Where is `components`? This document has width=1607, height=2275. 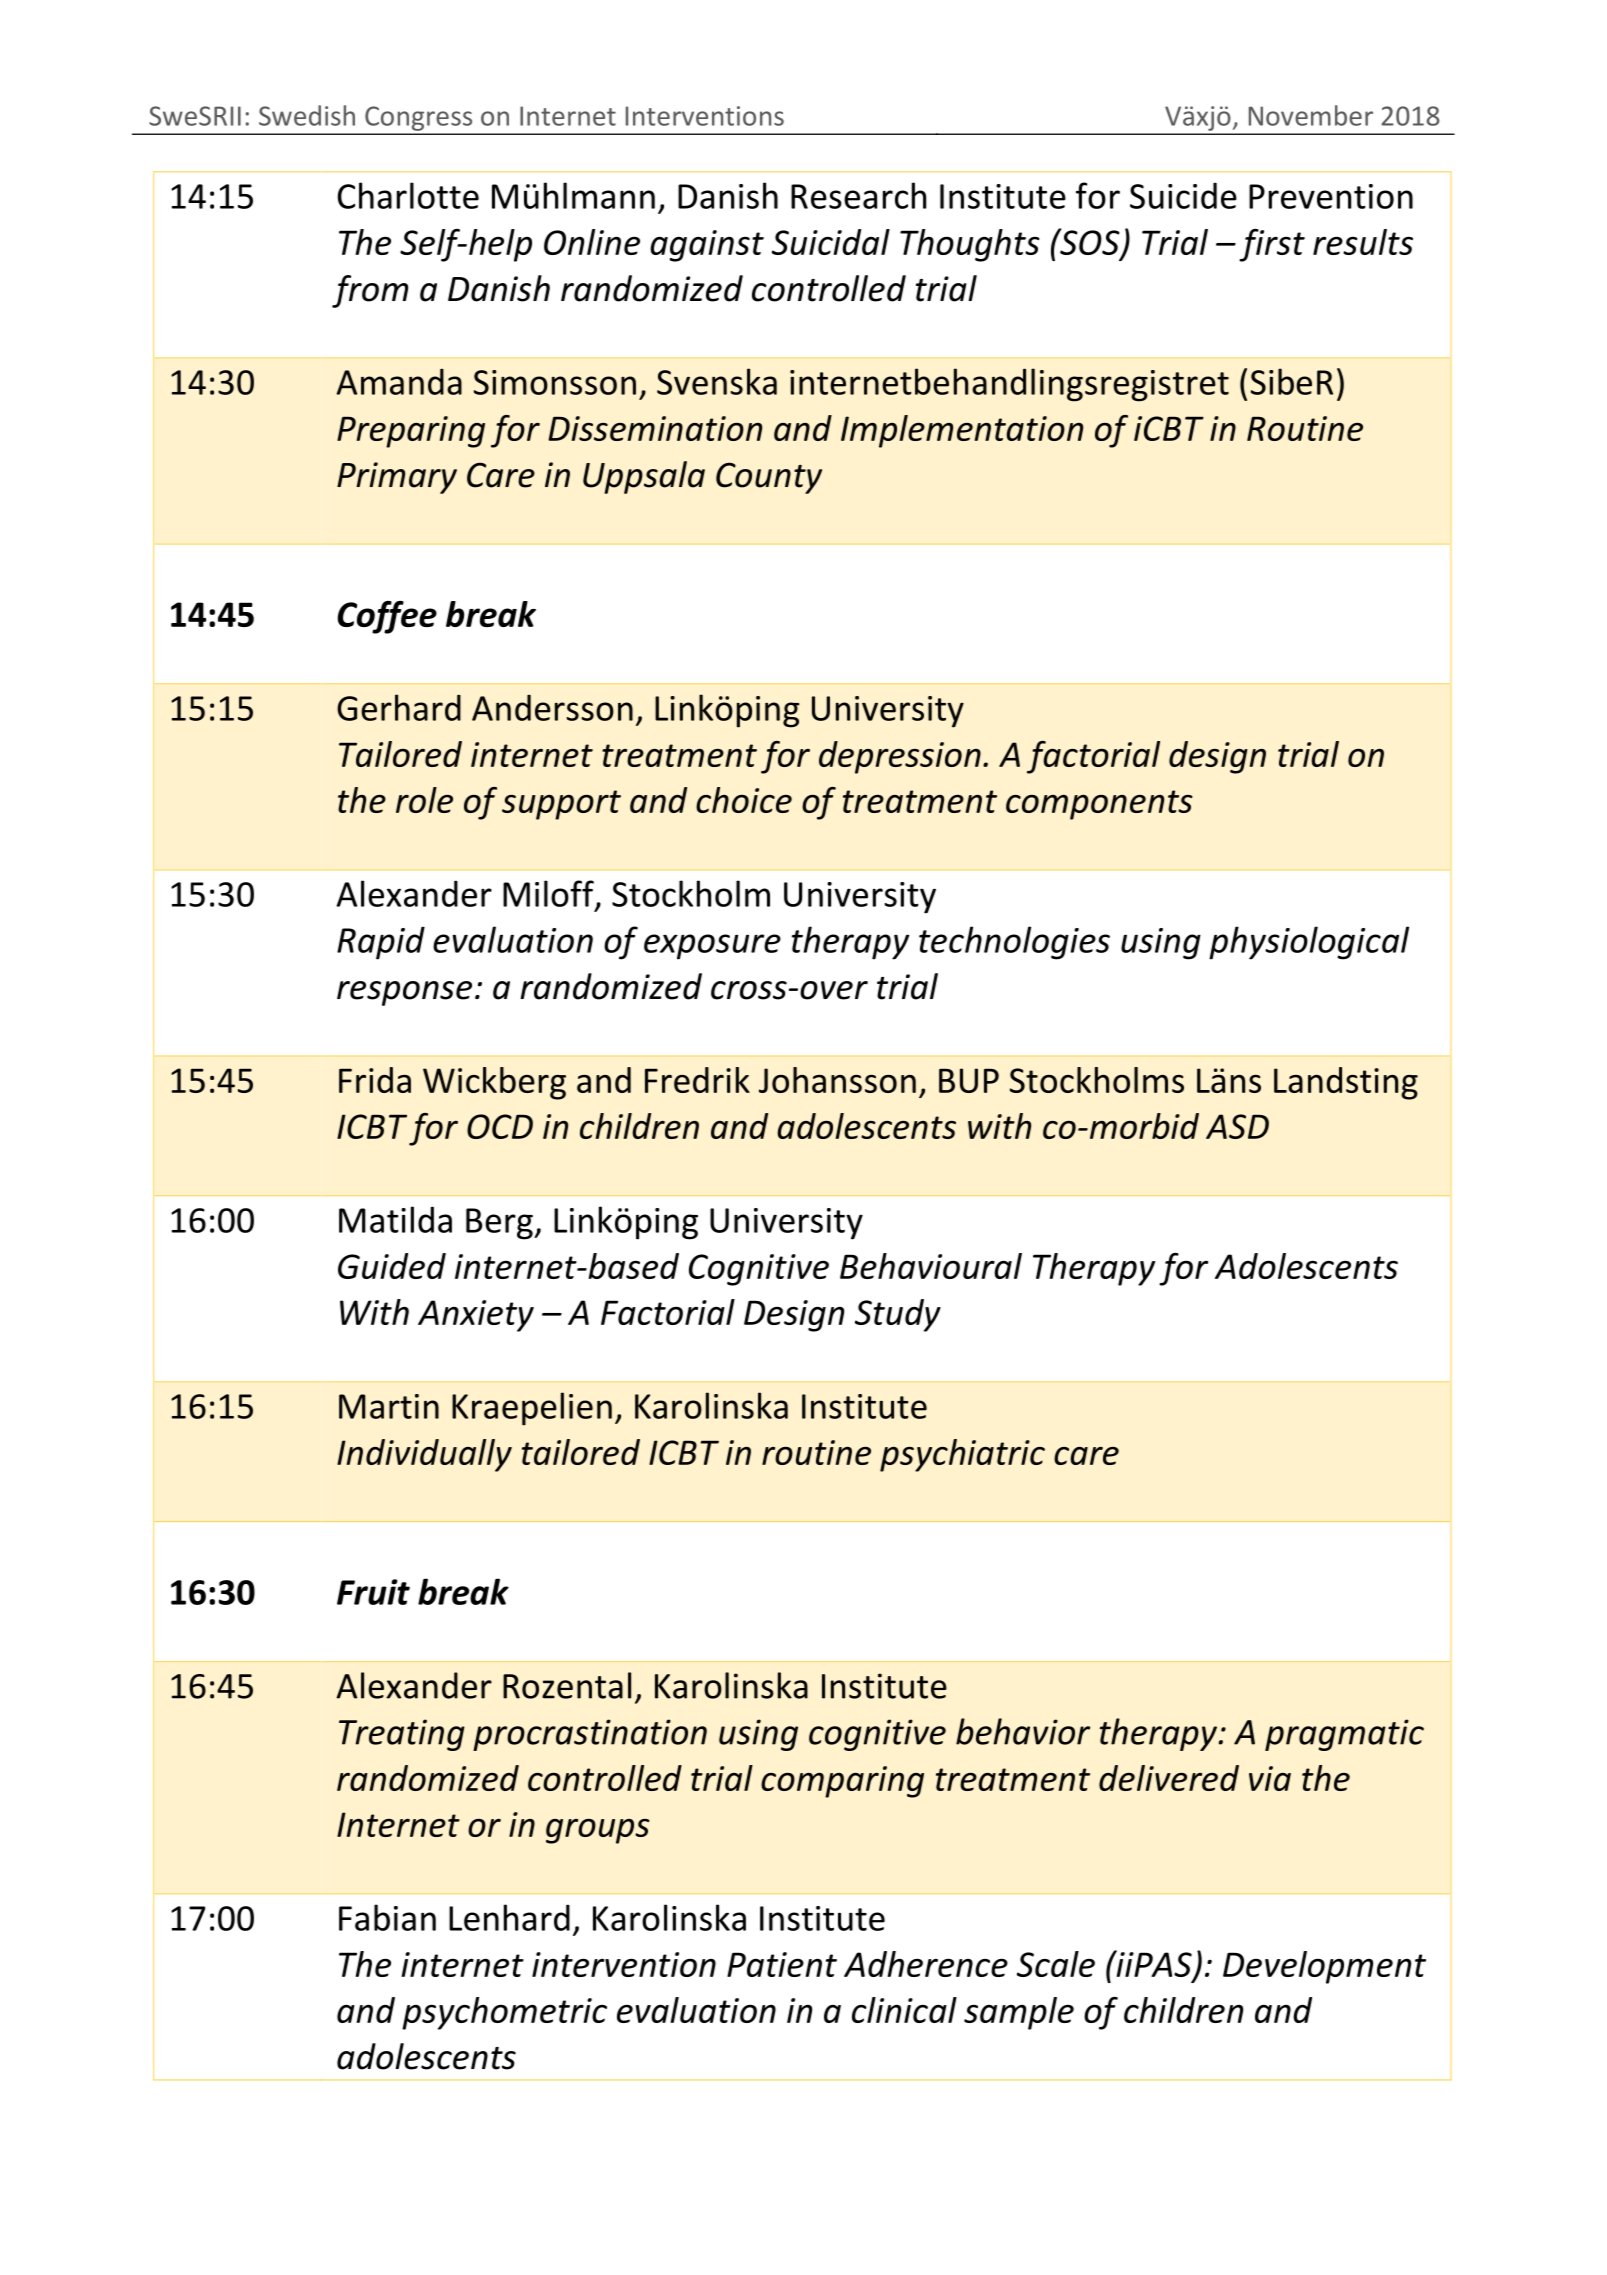
components is located at coordinates (1099, 805).
